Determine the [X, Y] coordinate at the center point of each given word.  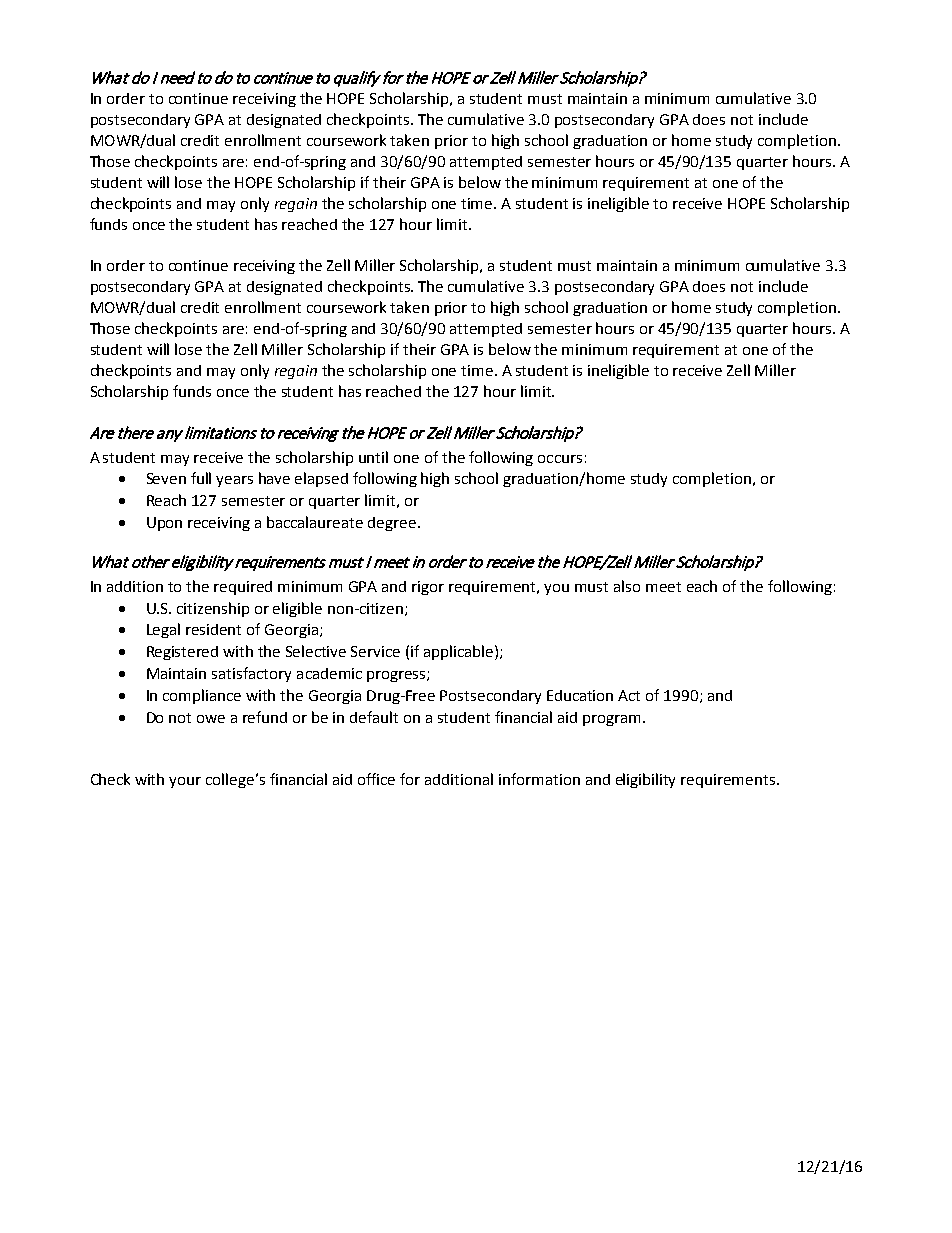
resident [213, 629]
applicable [460, 652]
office [376, 779]
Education [580, 695]
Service [375, 651]
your [185, 782]
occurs [560, 459]
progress [397, 676]
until [373, 457]
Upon [164, 524]
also [627, 586]
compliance [202, 696]
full [201, 478]
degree [392, 524]
